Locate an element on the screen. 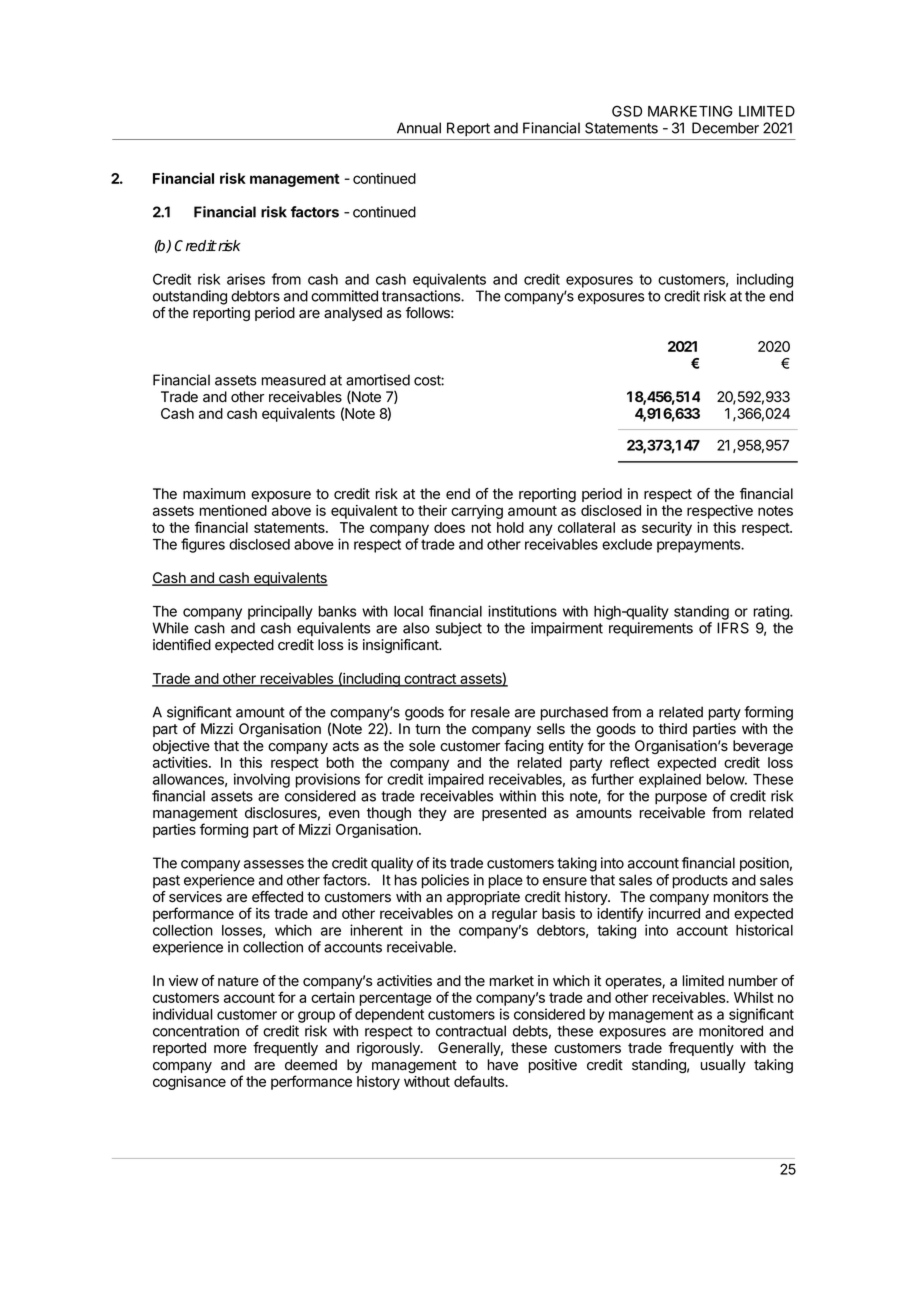 The image size is (924, 1308). more is located at coordinates (230, 1049).
